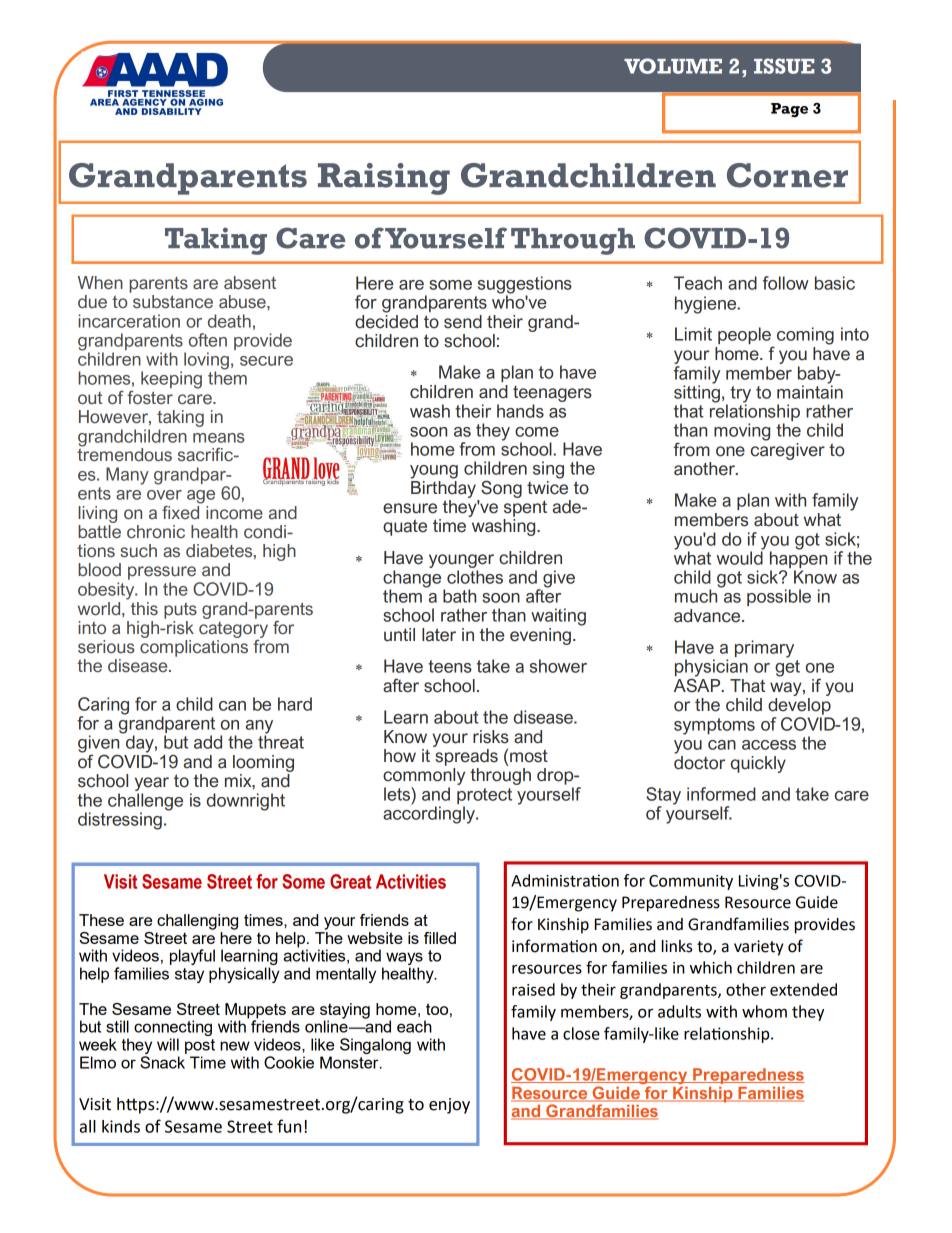  What do you see at coordinates (162, 1062) in the screenshot?
I see `Snack` at bounding box center [162, 1062].
